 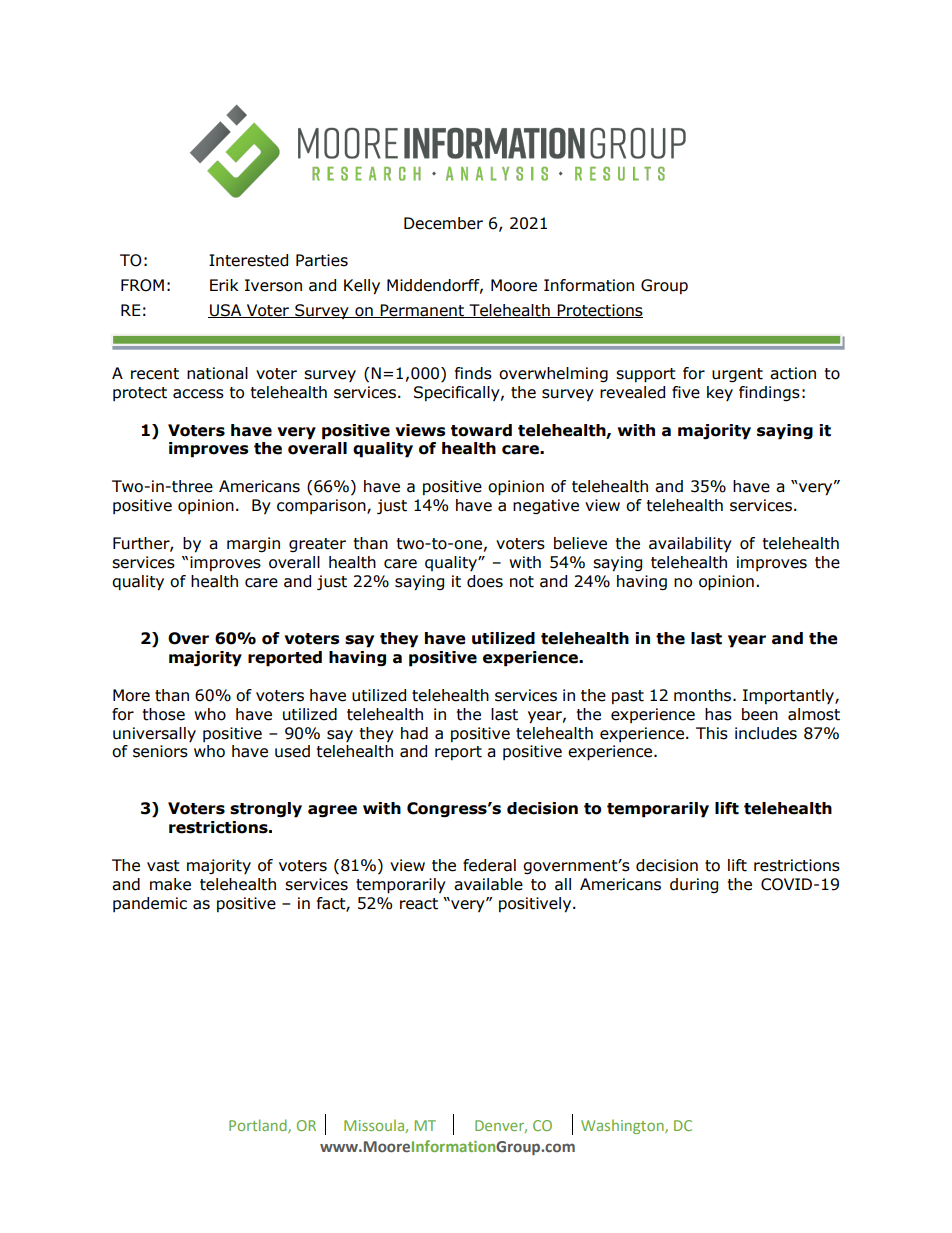 What do you see at coordinates (414, 733) in the screenshot?
I see `had` at bounding box center [414, 733].
